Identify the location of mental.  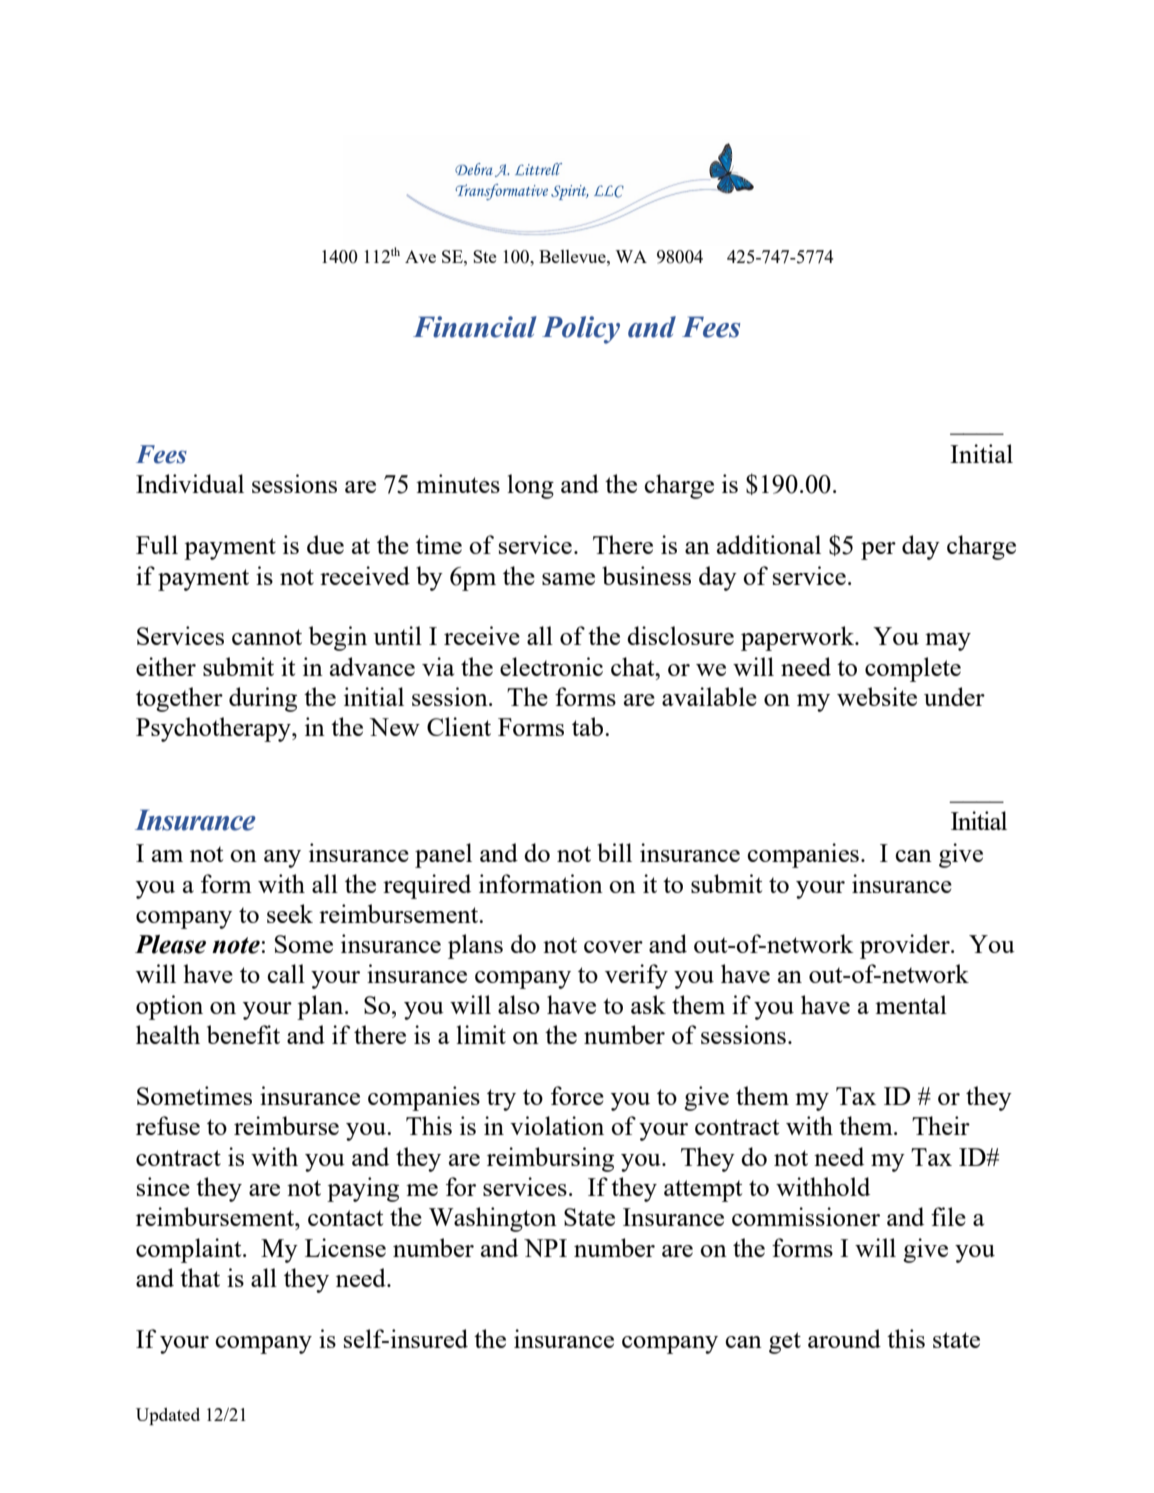
(911, 1004).
